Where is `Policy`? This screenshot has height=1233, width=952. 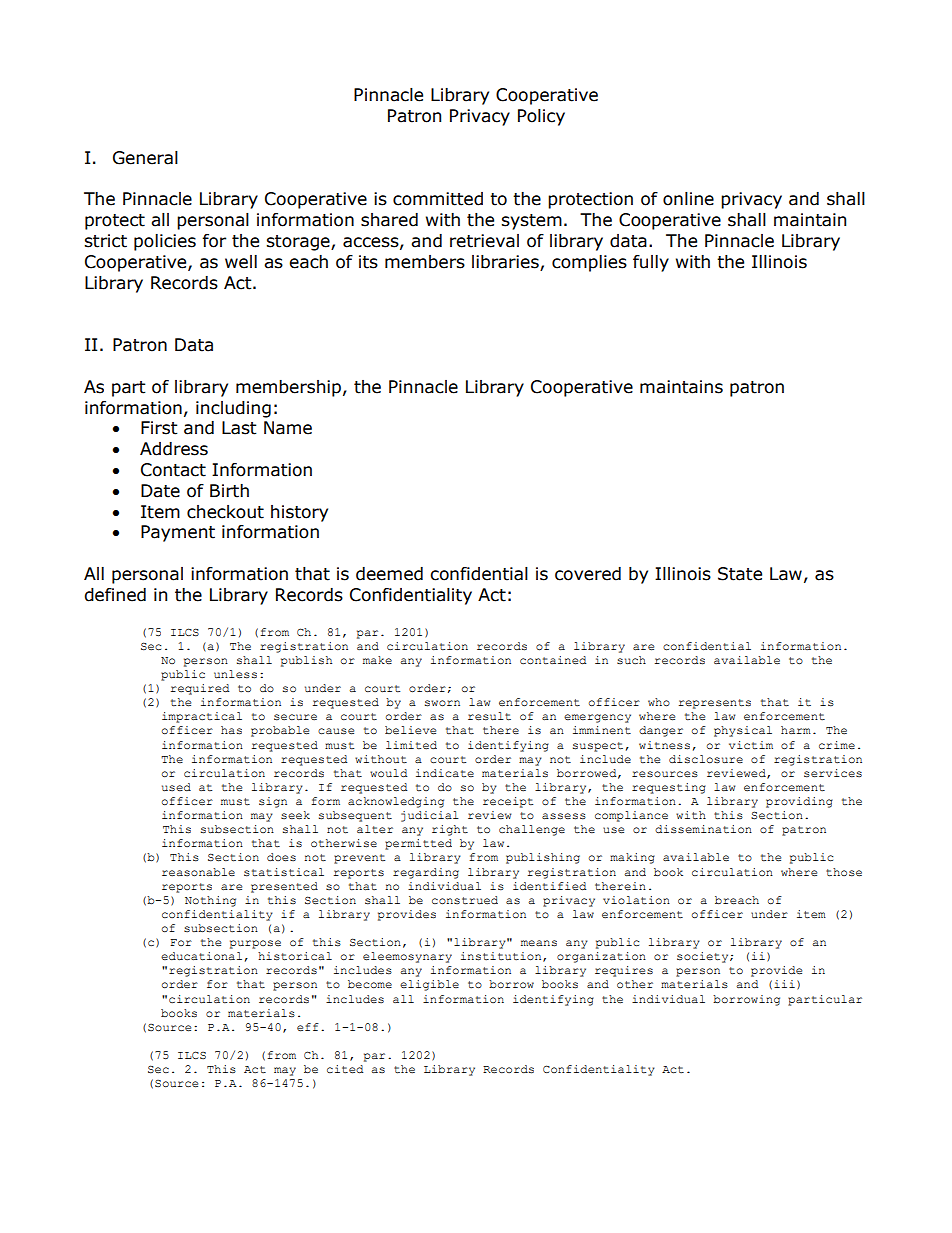 Policy is located at coordinates (541, 117).
